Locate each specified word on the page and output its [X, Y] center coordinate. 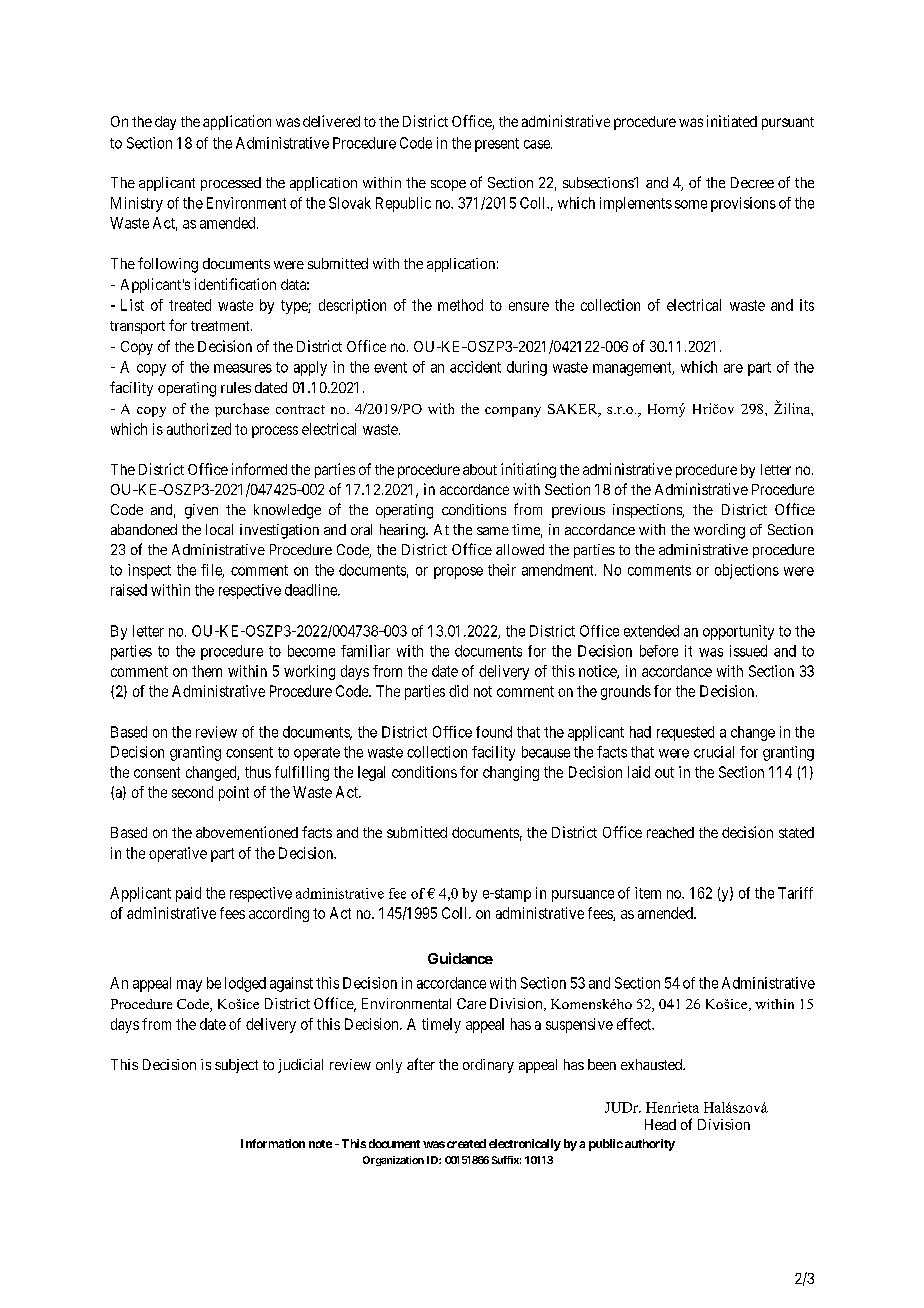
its [807, 305]
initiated [732, 121]
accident [475, 367]
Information [273, 1143]
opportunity [738, 632]
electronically [525, 1145]
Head [660, 1124]
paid [188, 894]
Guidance [460, 958]
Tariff [795, 893]
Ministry [137, 204]
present [497, 145]
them [207, 671]
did [458, 691]
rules [236, 387]
